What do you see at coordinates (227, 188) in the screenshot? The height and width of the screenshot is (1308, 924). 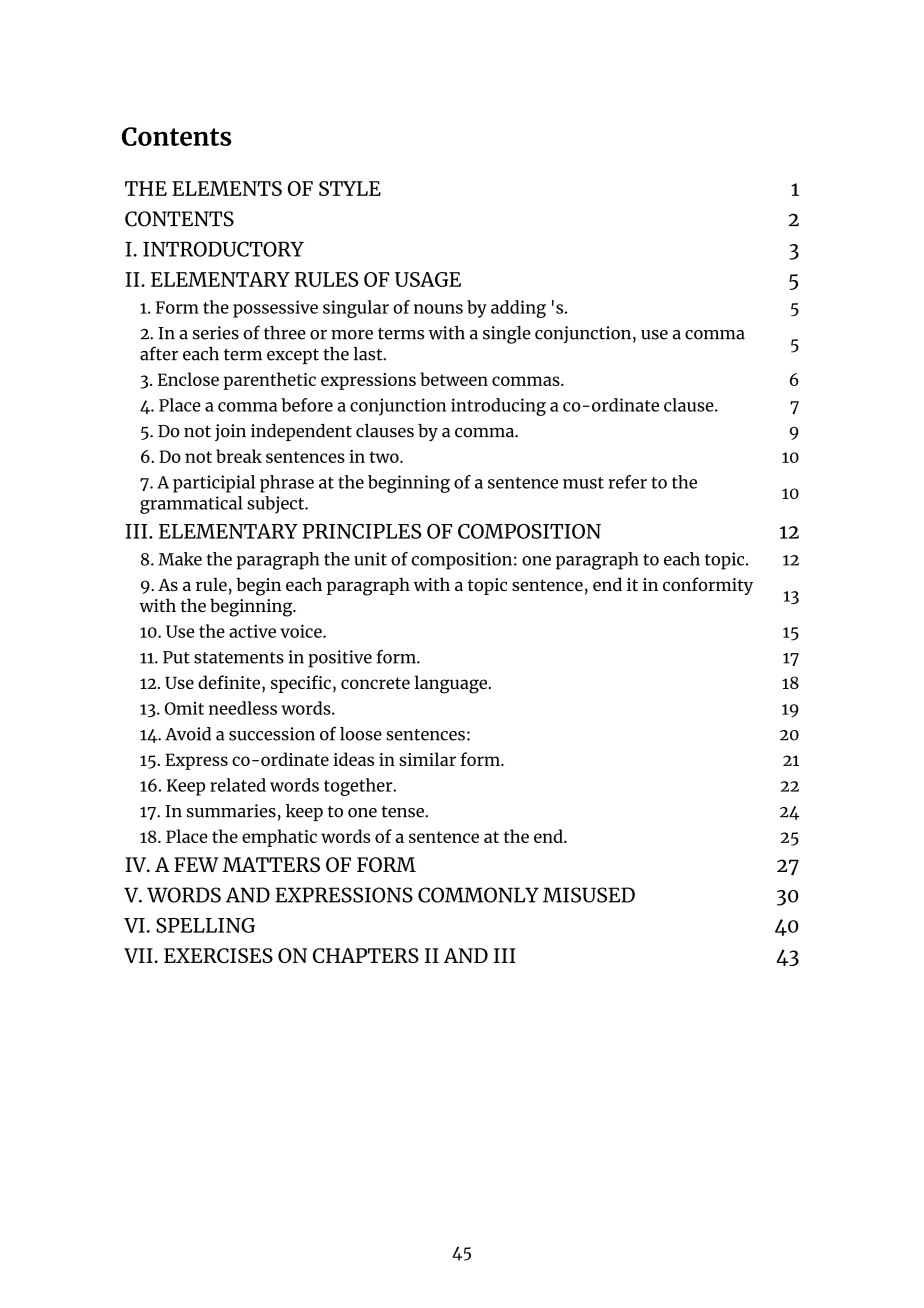 I see `ELEMENTS` at bounding box center [227, 188].
